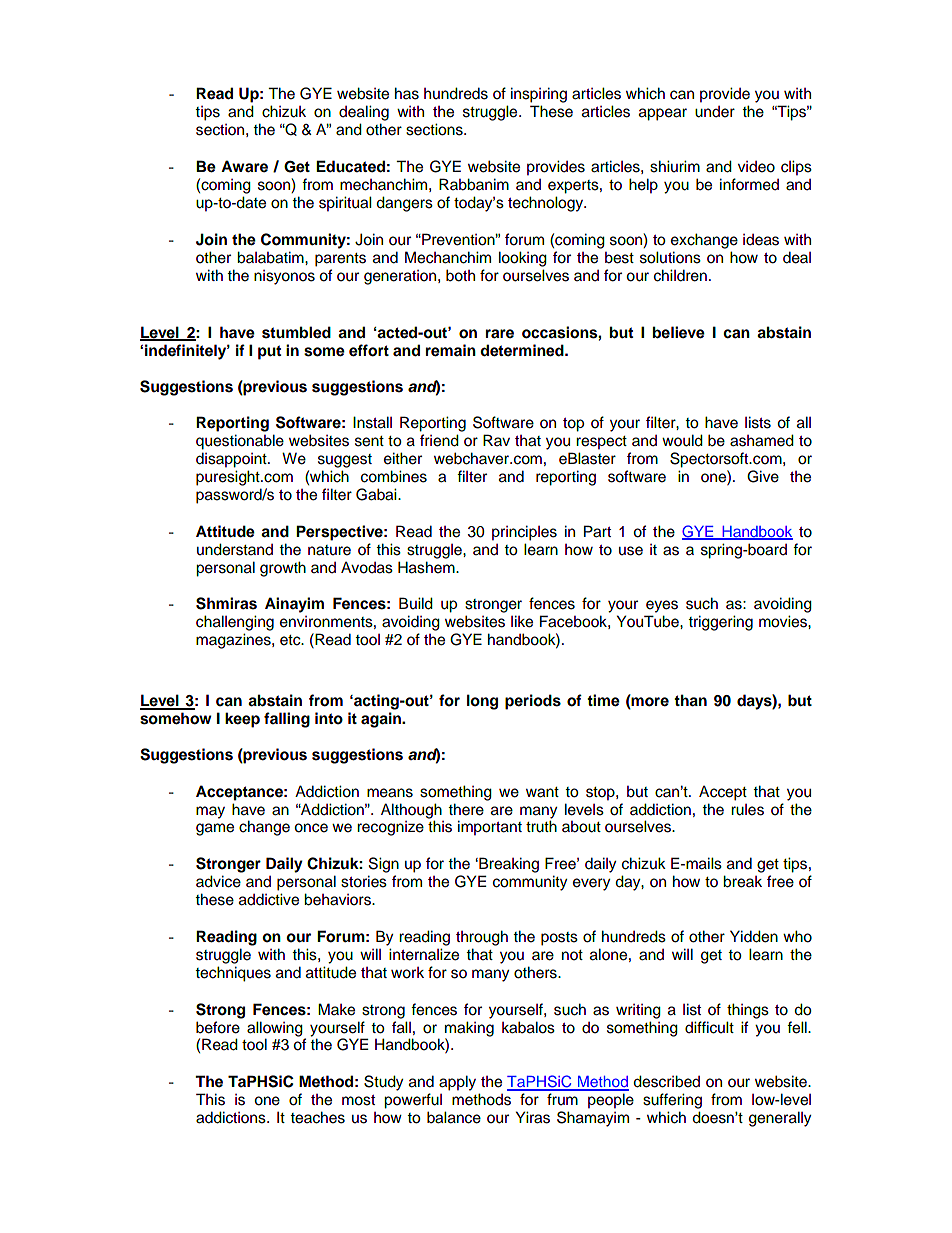  I want to click on teaches, so click(317, 1117).
